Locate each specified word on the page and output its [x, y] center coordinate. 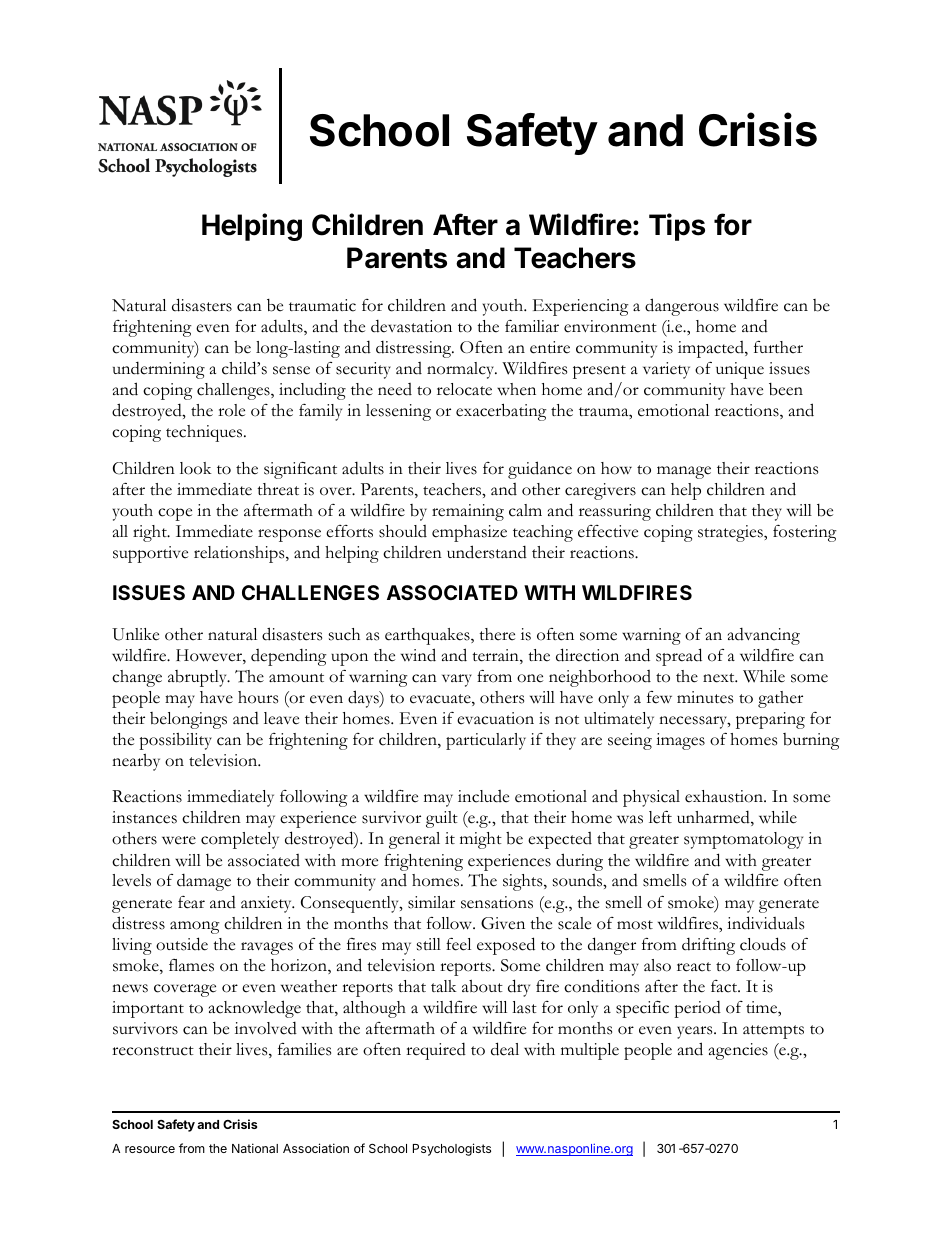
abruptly [198, 678]
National [255, 1148]
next [720, 678]
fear [191, 902]
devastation [411, 326]
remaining [468, 512]
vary [457, 680]
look [196, 468]
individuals [765, 923]
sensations [497, 902]
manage [684, 472]
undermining [159, 370]
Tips [677, 227]
